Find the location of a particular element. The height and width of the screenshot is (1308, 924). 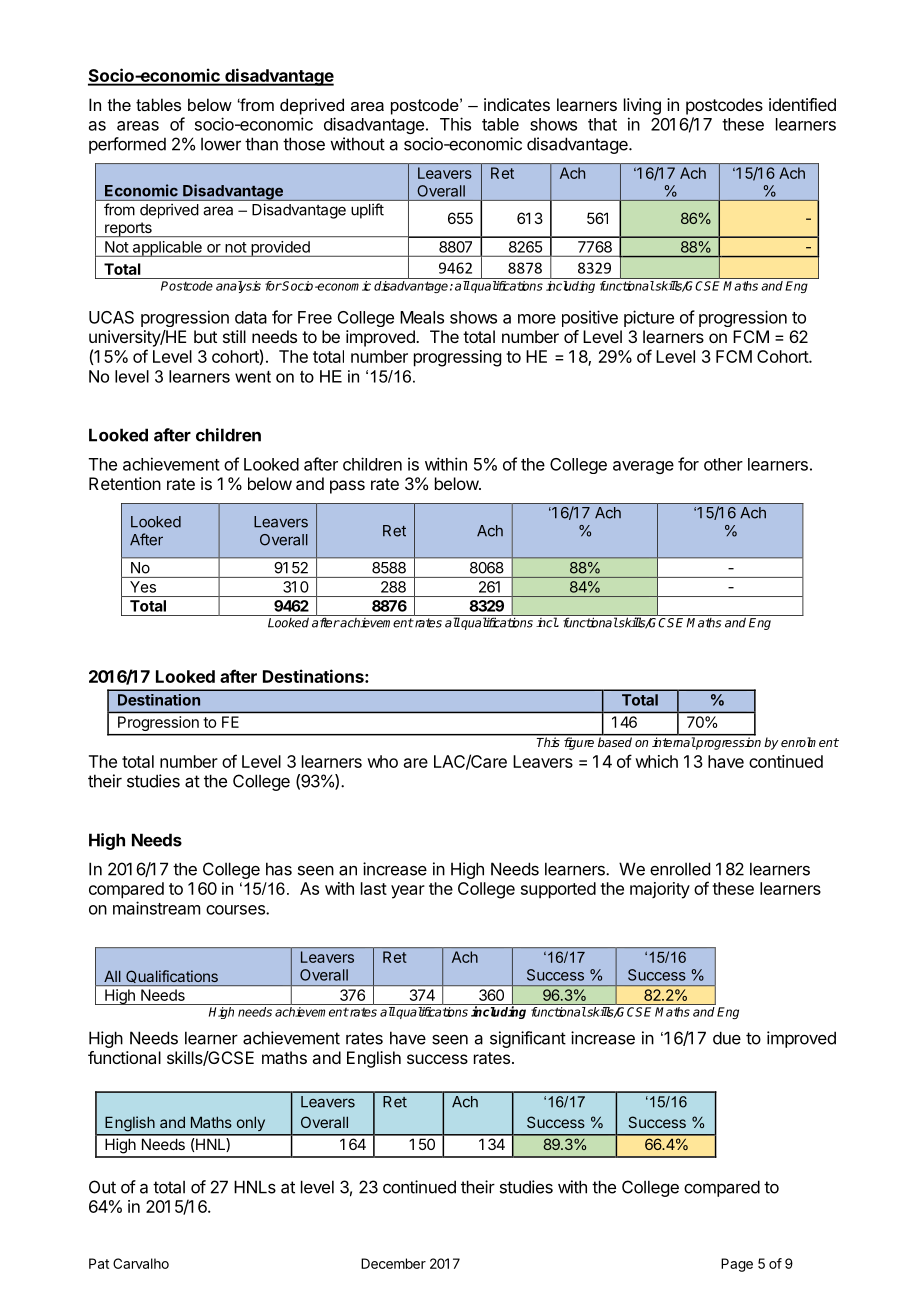

went is located at coordinates (253, 377).
